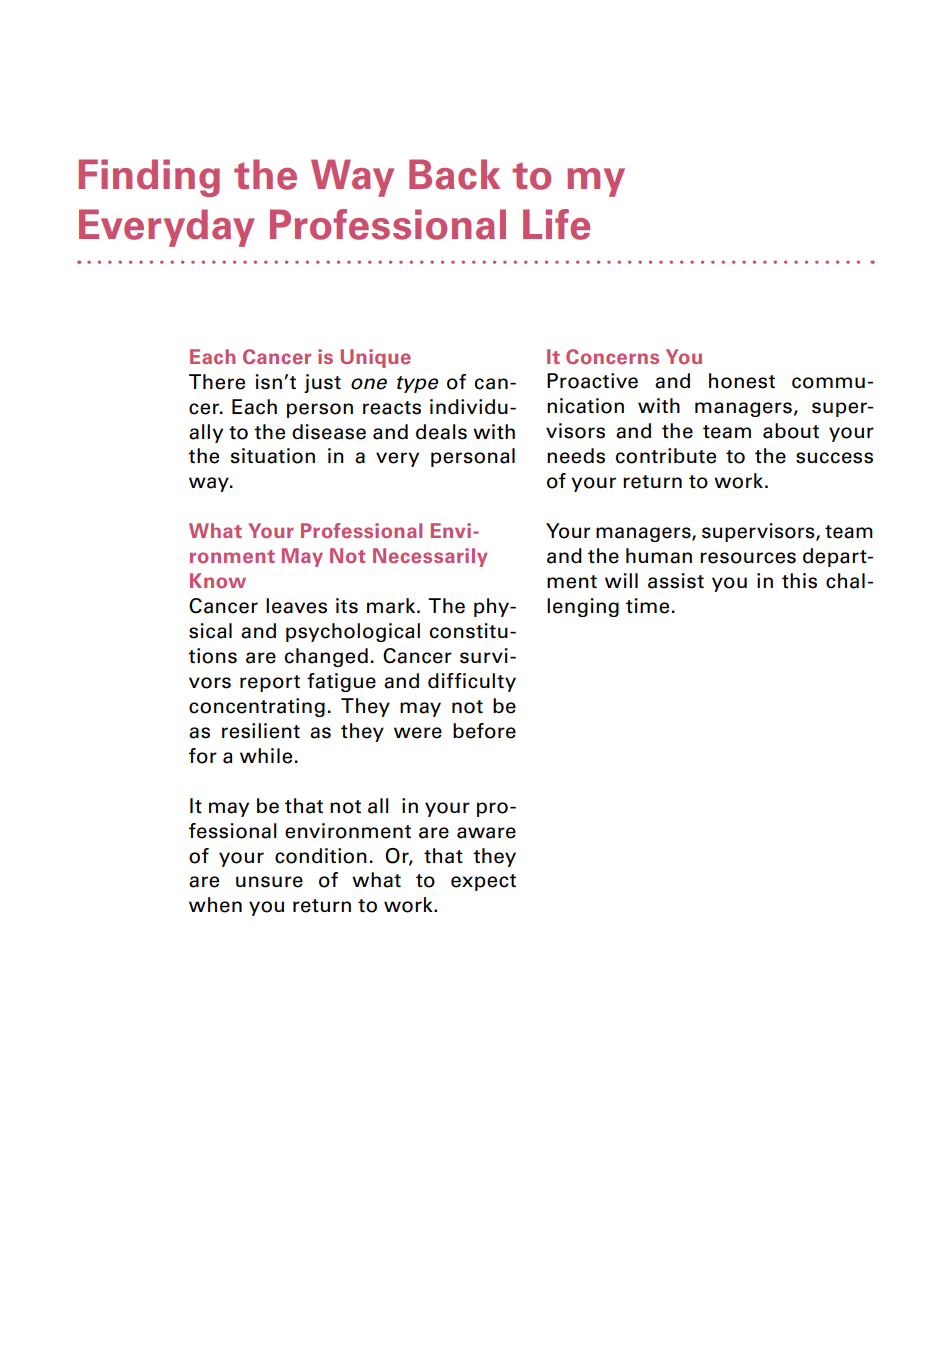 The image size is (951, 1350). I want to click on There, so click(217, 382).
